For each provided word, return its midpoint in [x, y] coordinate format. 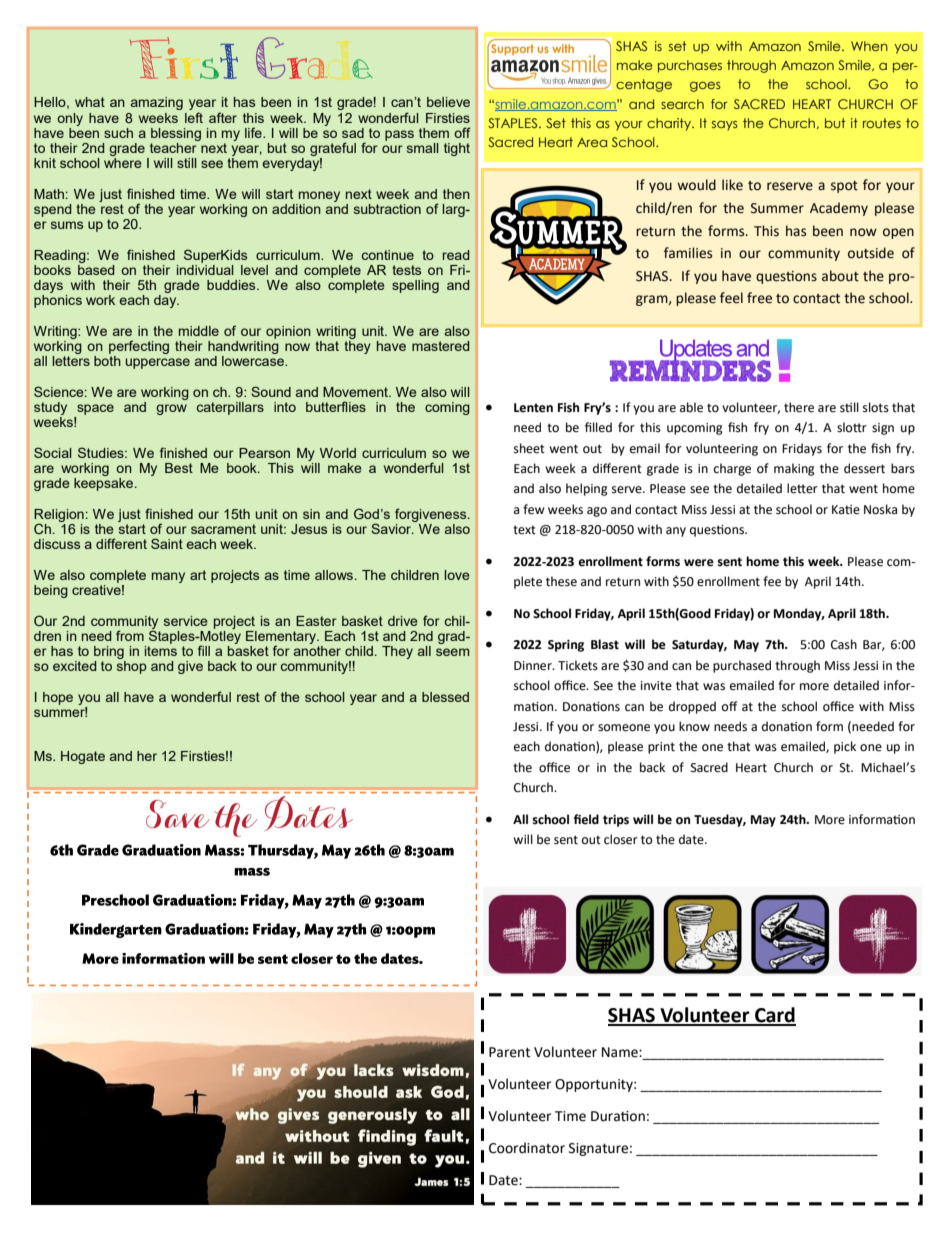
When [869, 46]
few [534, 509]
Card [774, 1016]
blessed [445, 697]
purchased [742, 666]
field [586, 819]
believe [448, 102]
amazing [157, 103]
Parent [509, 1052]
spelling [415, 286]
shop [132, 667]
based [96, 268]
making [794, 469]
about [840, 276]
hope [58, 698]
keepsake [105, 484]
